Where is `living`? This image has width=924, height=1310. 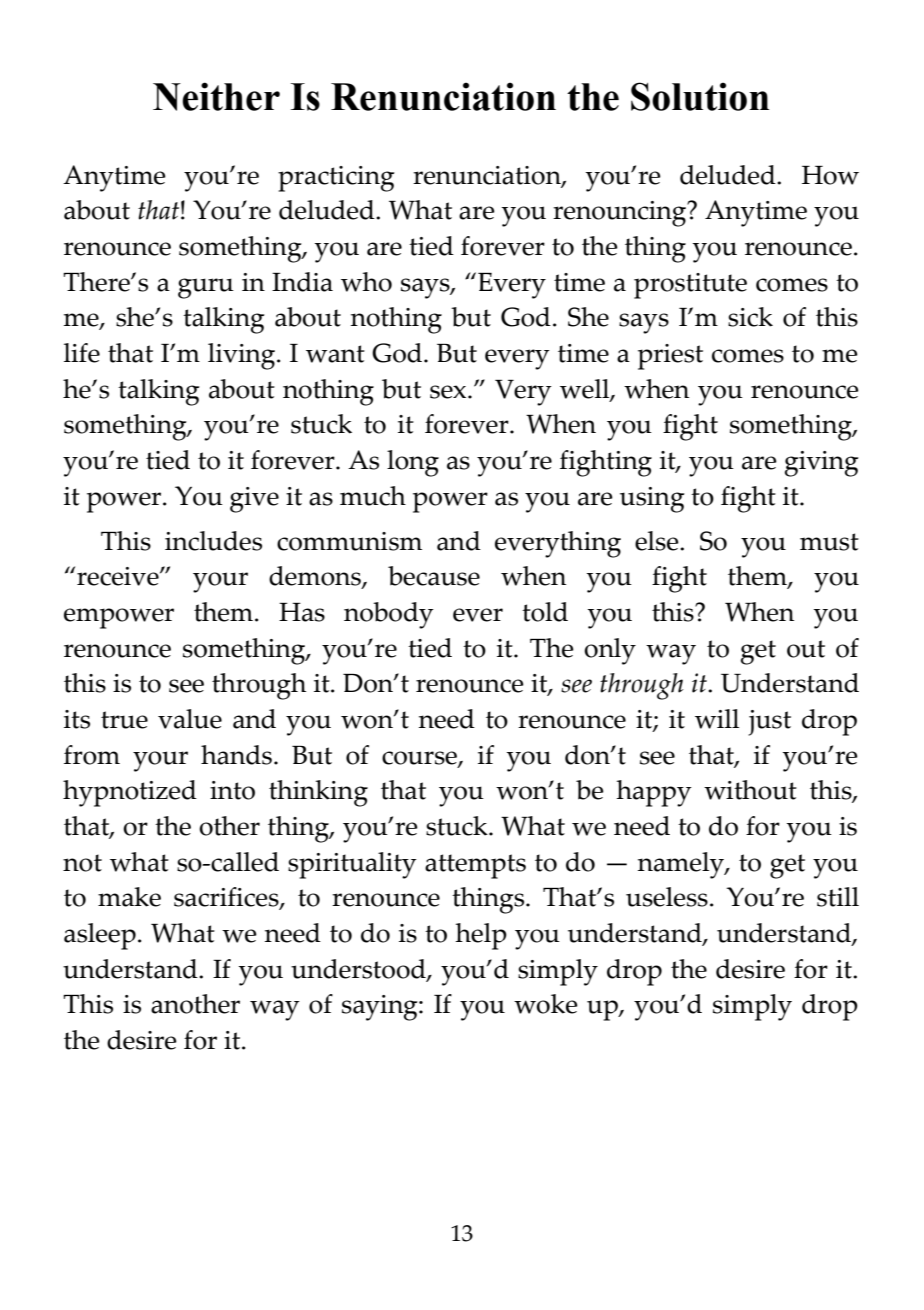 living is located at coordinates (243, 356).
